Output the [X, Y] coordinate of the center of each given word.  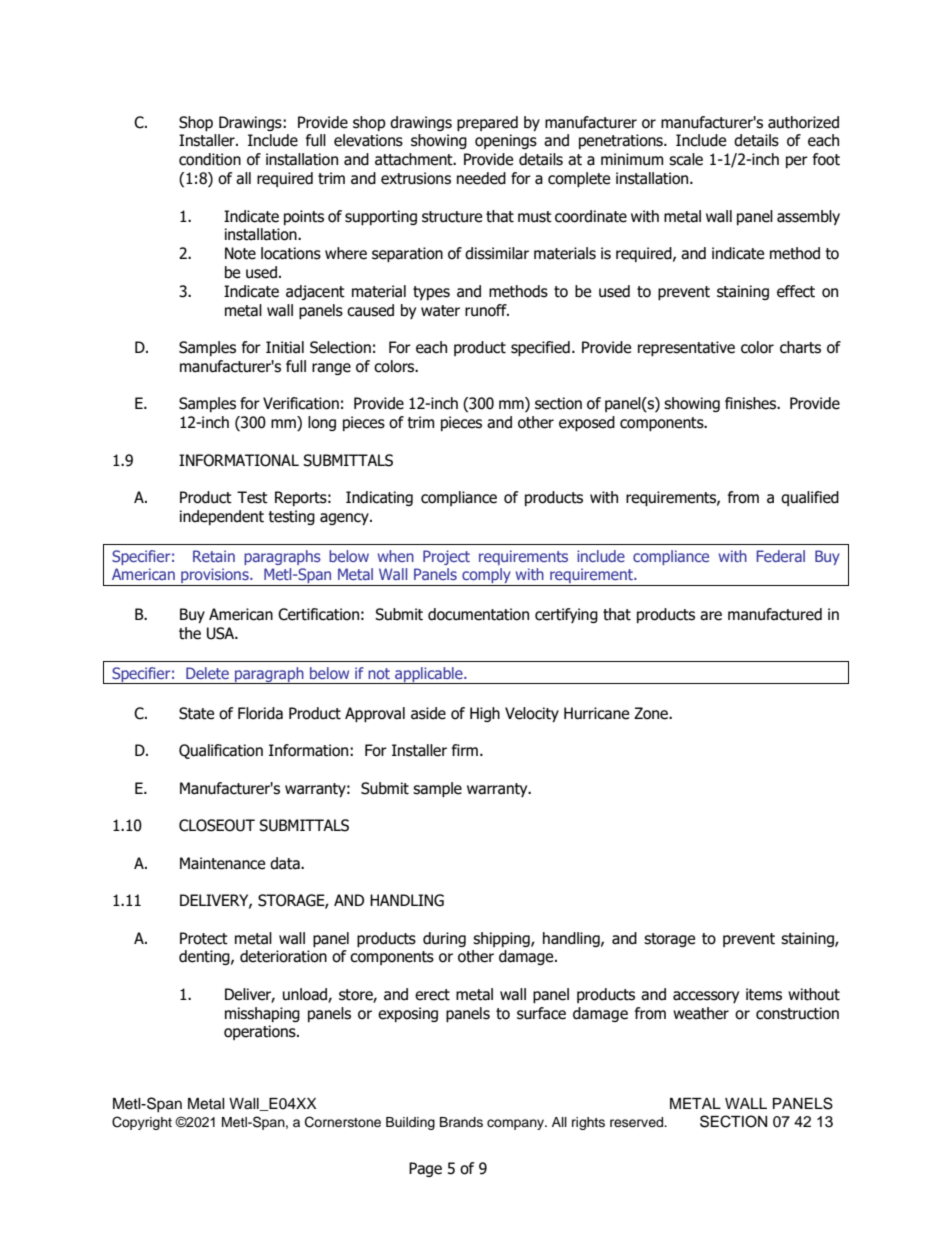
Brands [461, 1122]
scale [686, 159]
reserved [637, 1122]
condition [210, 159]
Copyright [142, 1123]
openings [506, 141]
